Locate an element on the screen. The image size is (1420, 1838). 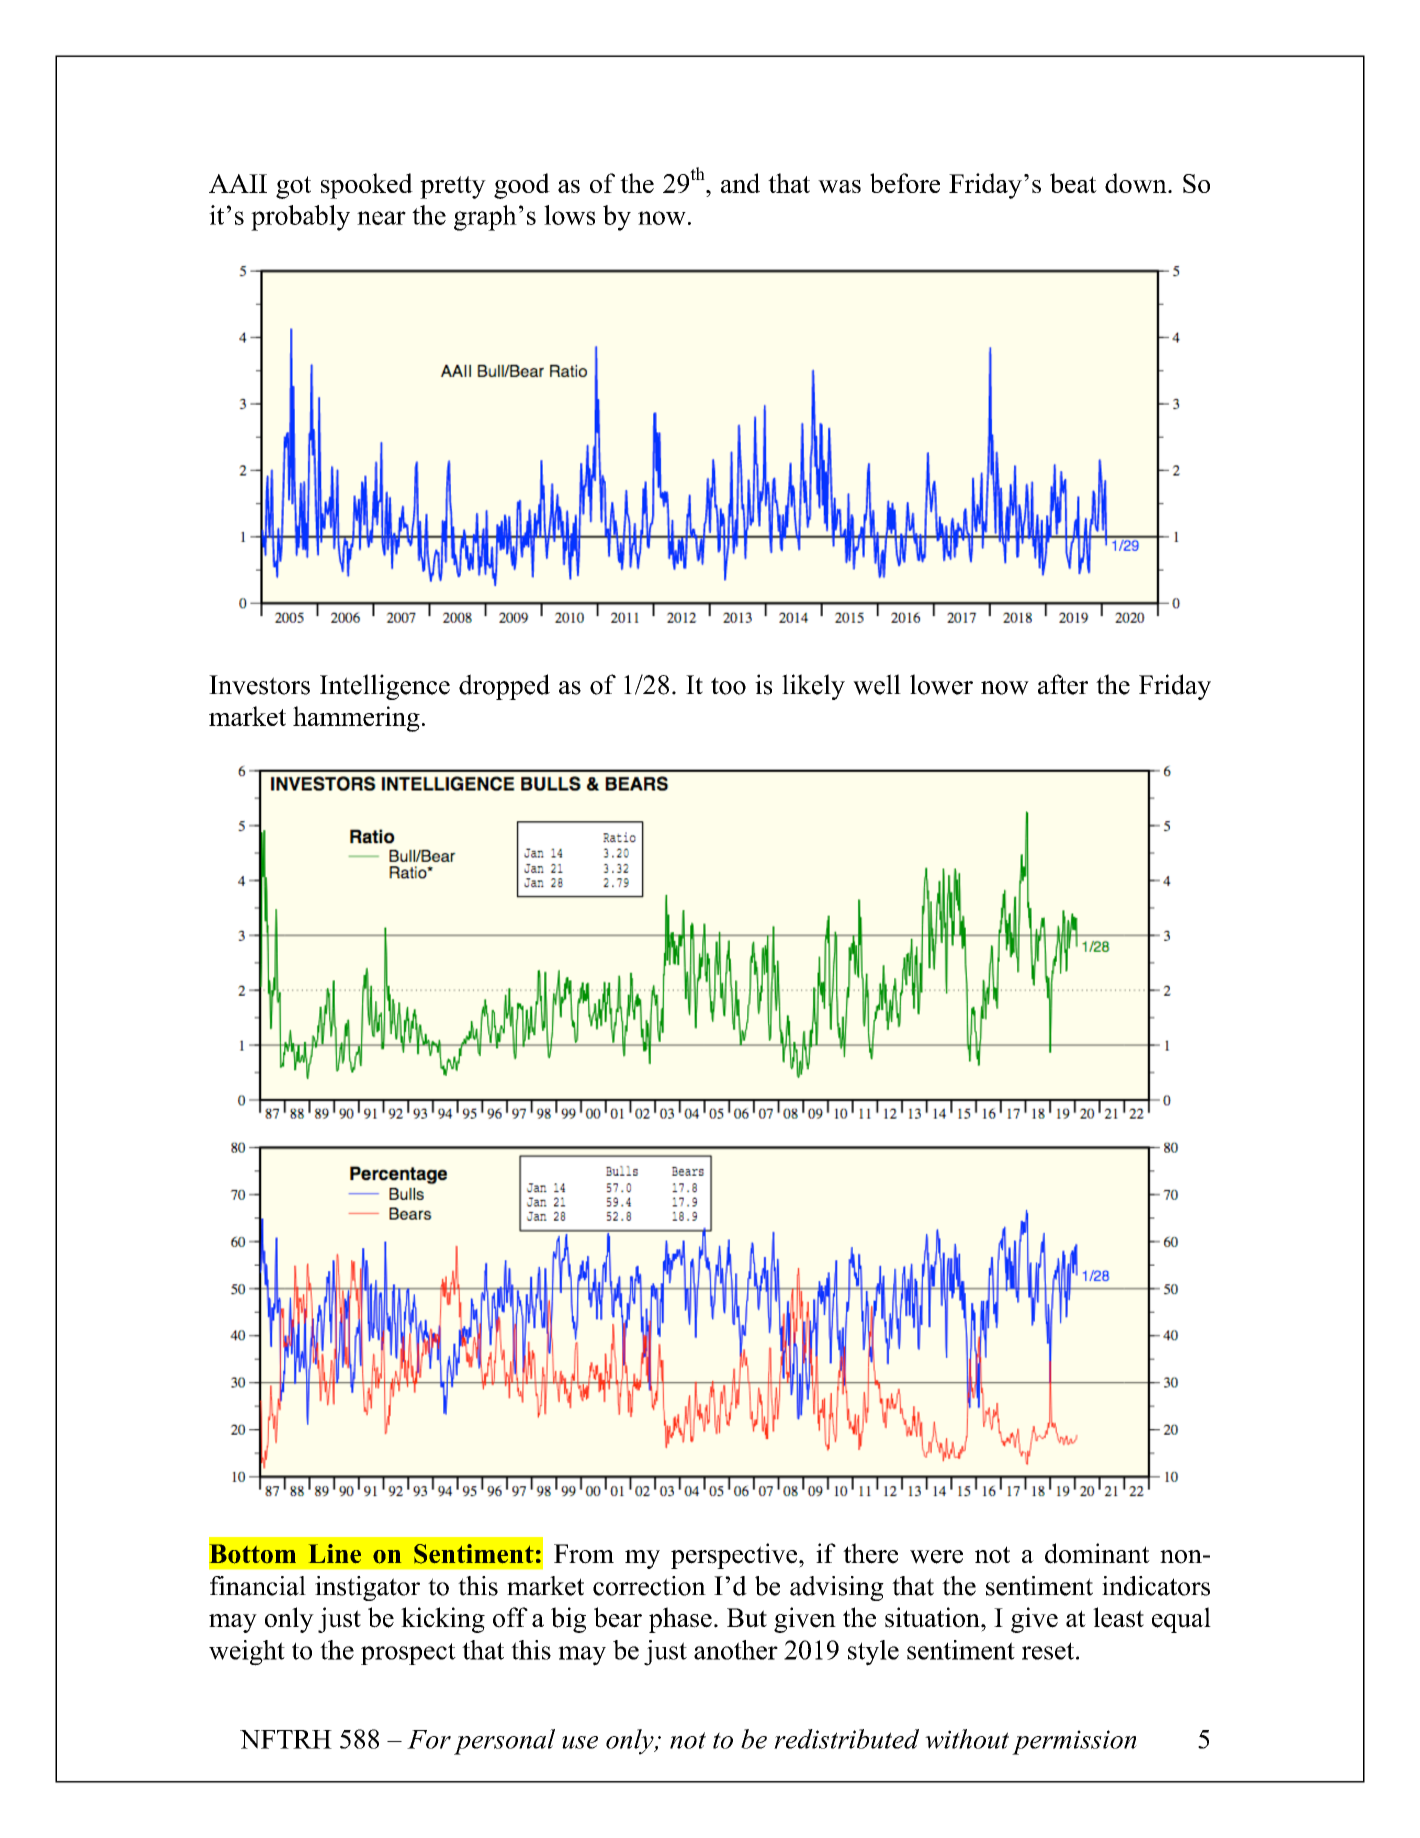
Intelligence is located at coordinates (385, 687).
